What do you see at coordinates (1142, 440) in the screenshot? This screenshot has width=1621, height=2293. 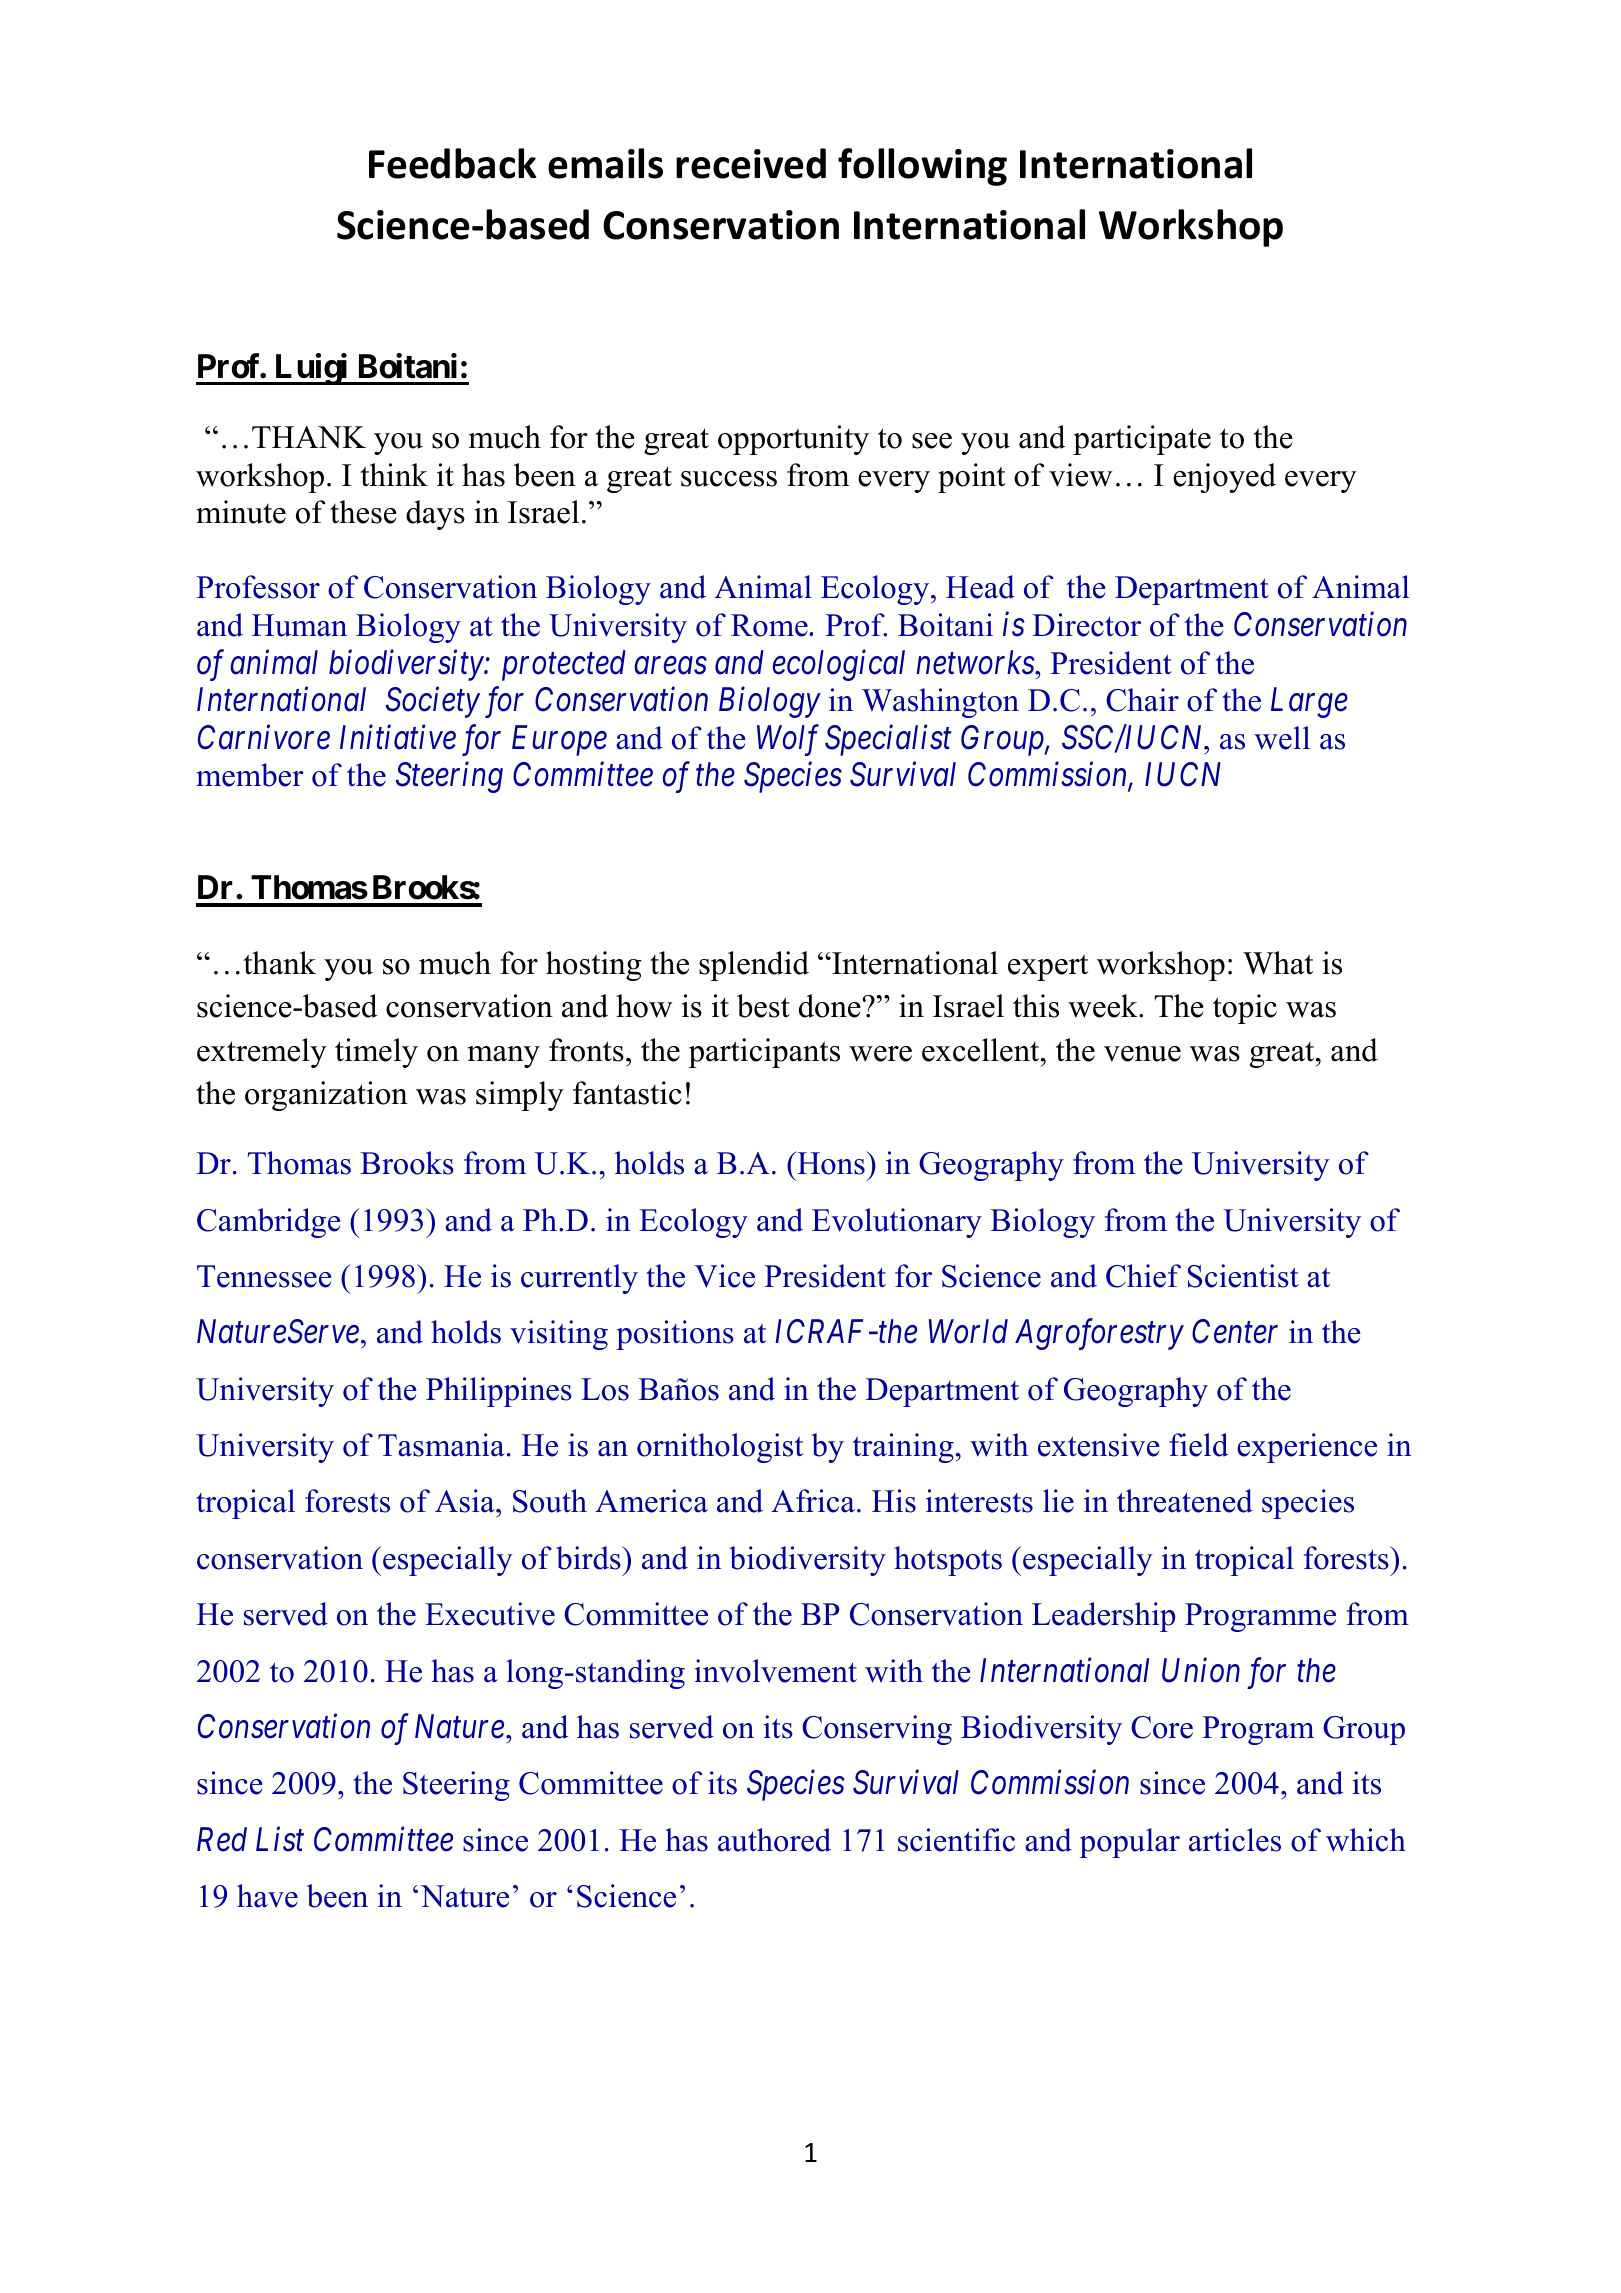 I see `participate` at bounding box center [1142, 440].
